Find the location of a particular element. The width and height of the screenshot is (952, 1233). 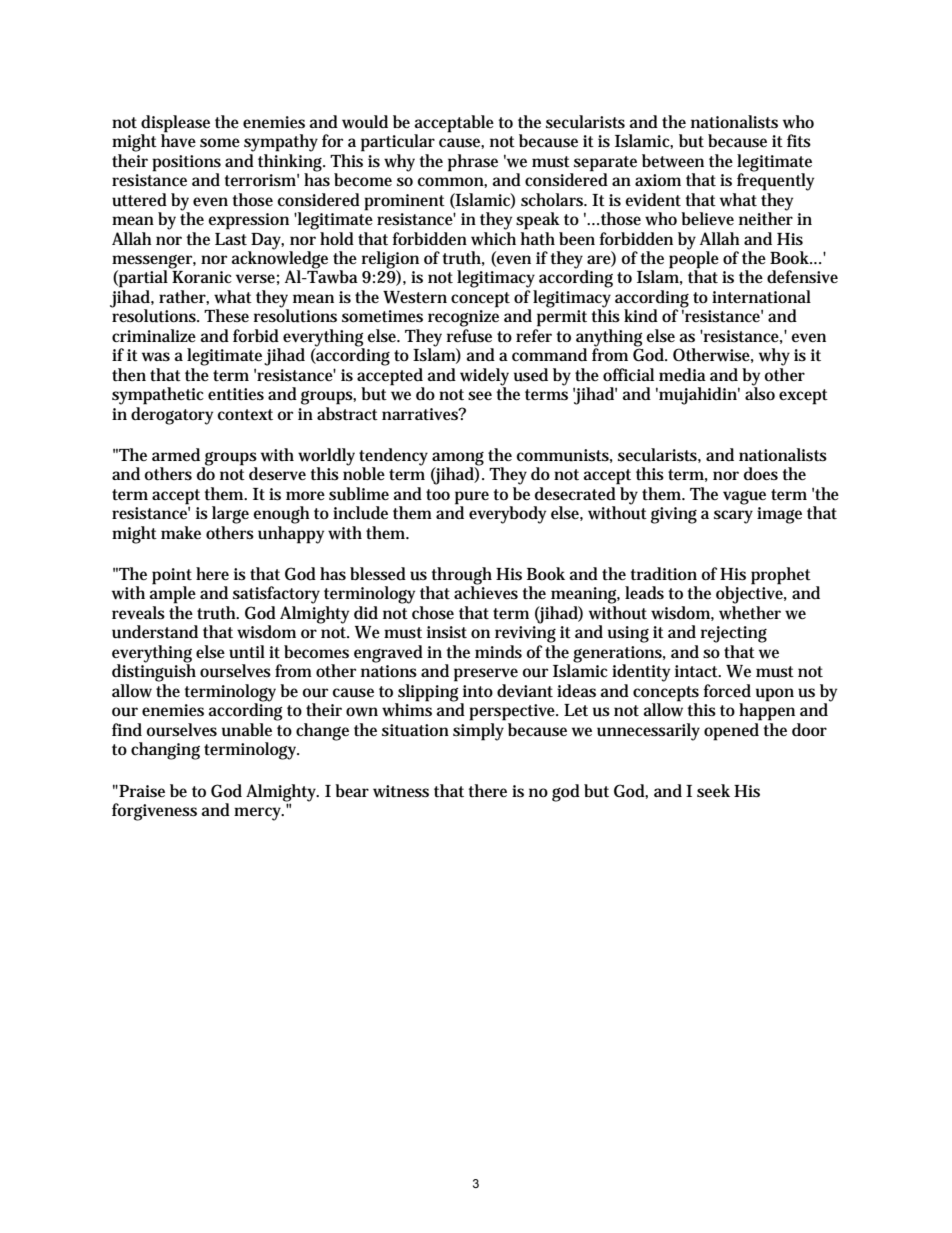

armed is located at coordinates (176, 454).
